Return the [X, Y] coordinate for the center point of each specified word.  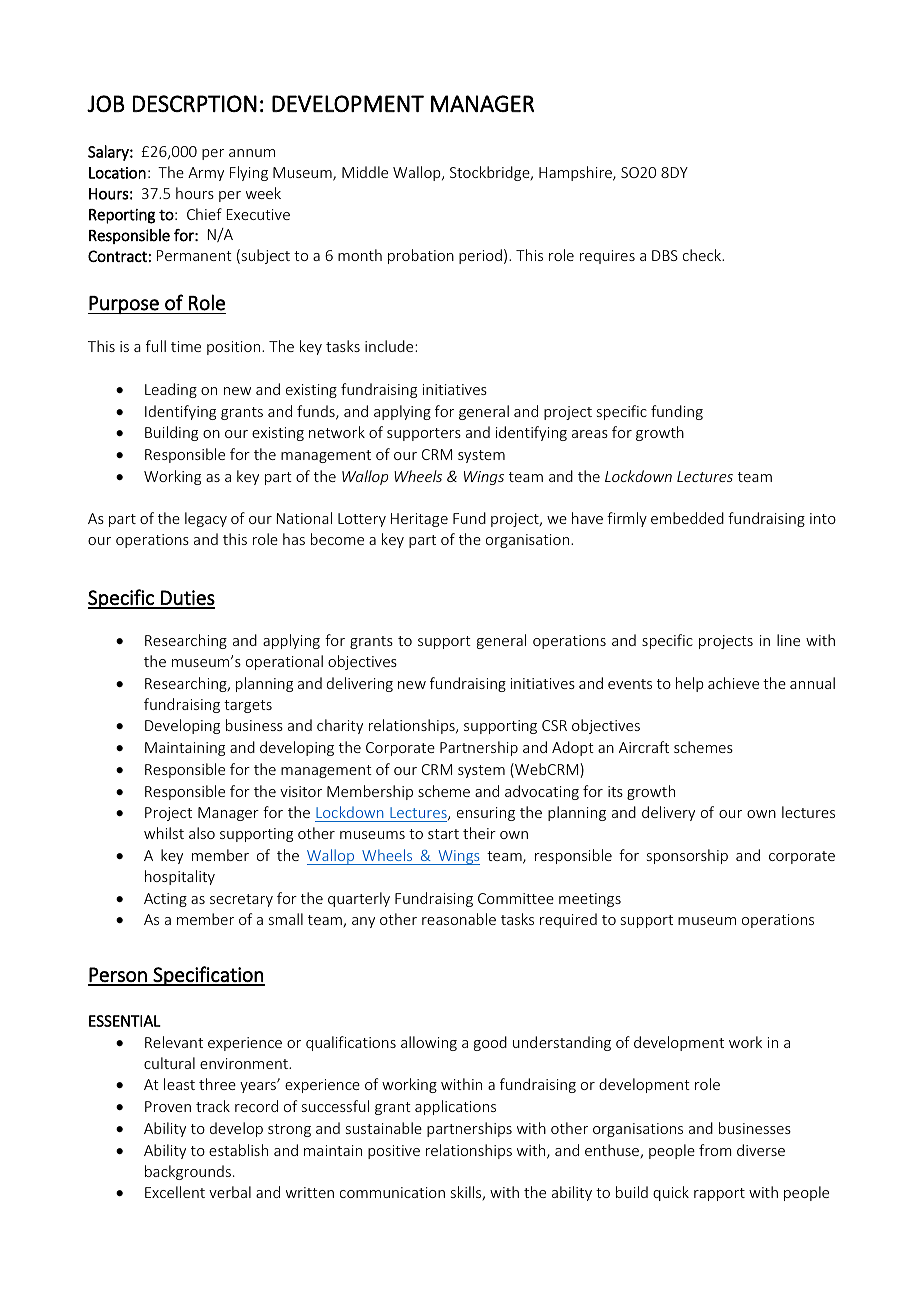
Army [206, 174]
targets [248, 706]
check [703, 255]
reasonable [459, 919]
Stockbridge [491, 173]
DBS [665, 255]
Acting [165, 900]
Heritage [419, 520]
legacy [206, 519]
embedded [687, 518]
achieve [733, 683]
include [390, 346]
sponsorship [687, 856]
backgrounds [188, 1172]
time [186, 346]
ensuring [486, 814]
